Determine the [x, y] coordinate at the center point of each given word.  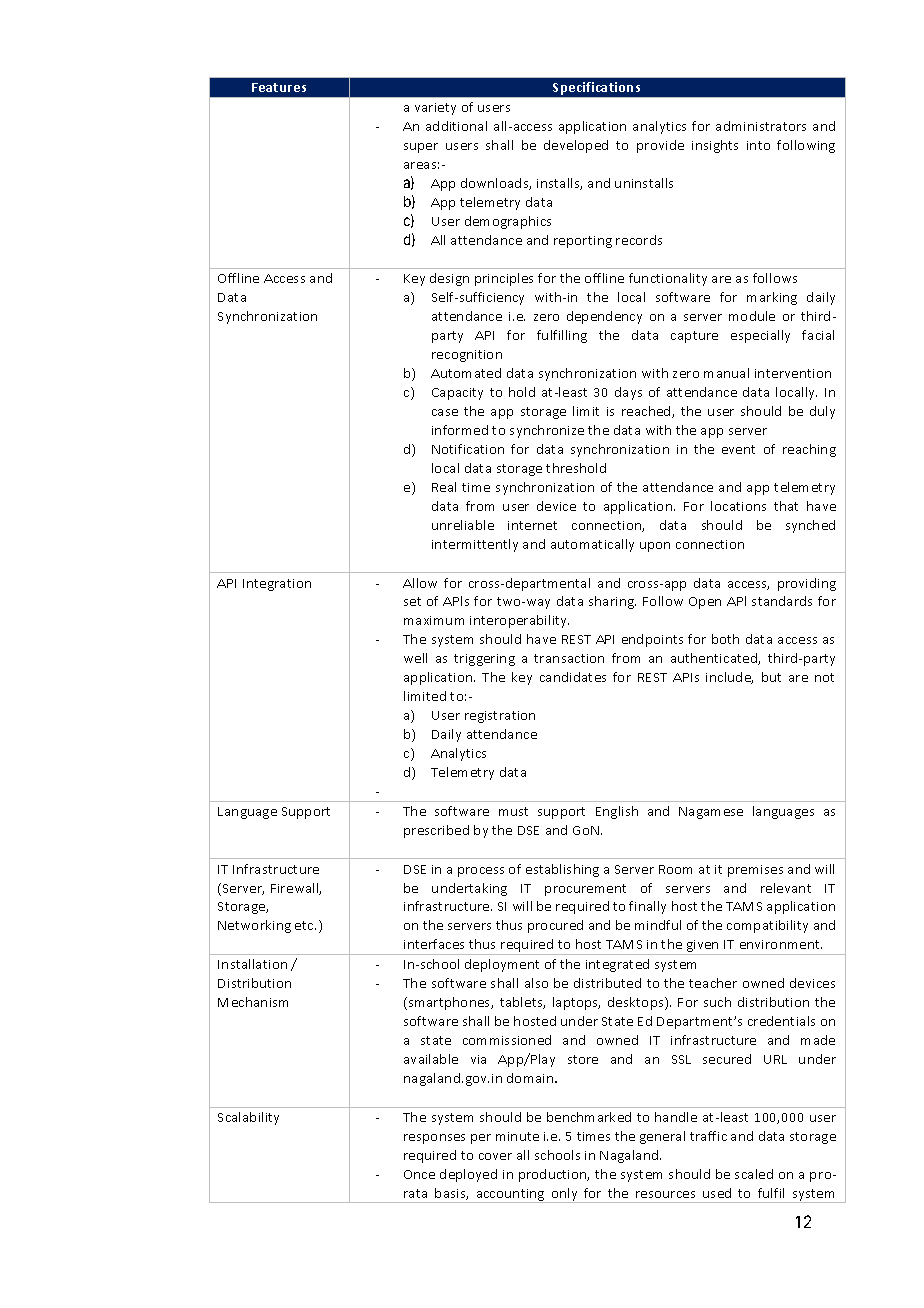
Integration [277, 585]
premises [755, 871]
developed [576, 146]
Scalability [248, 1118]
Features [279, 87]
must [513, 811]
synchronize [547, 431]
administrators [761, 126]
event [738, 449]
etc [305, 925]
